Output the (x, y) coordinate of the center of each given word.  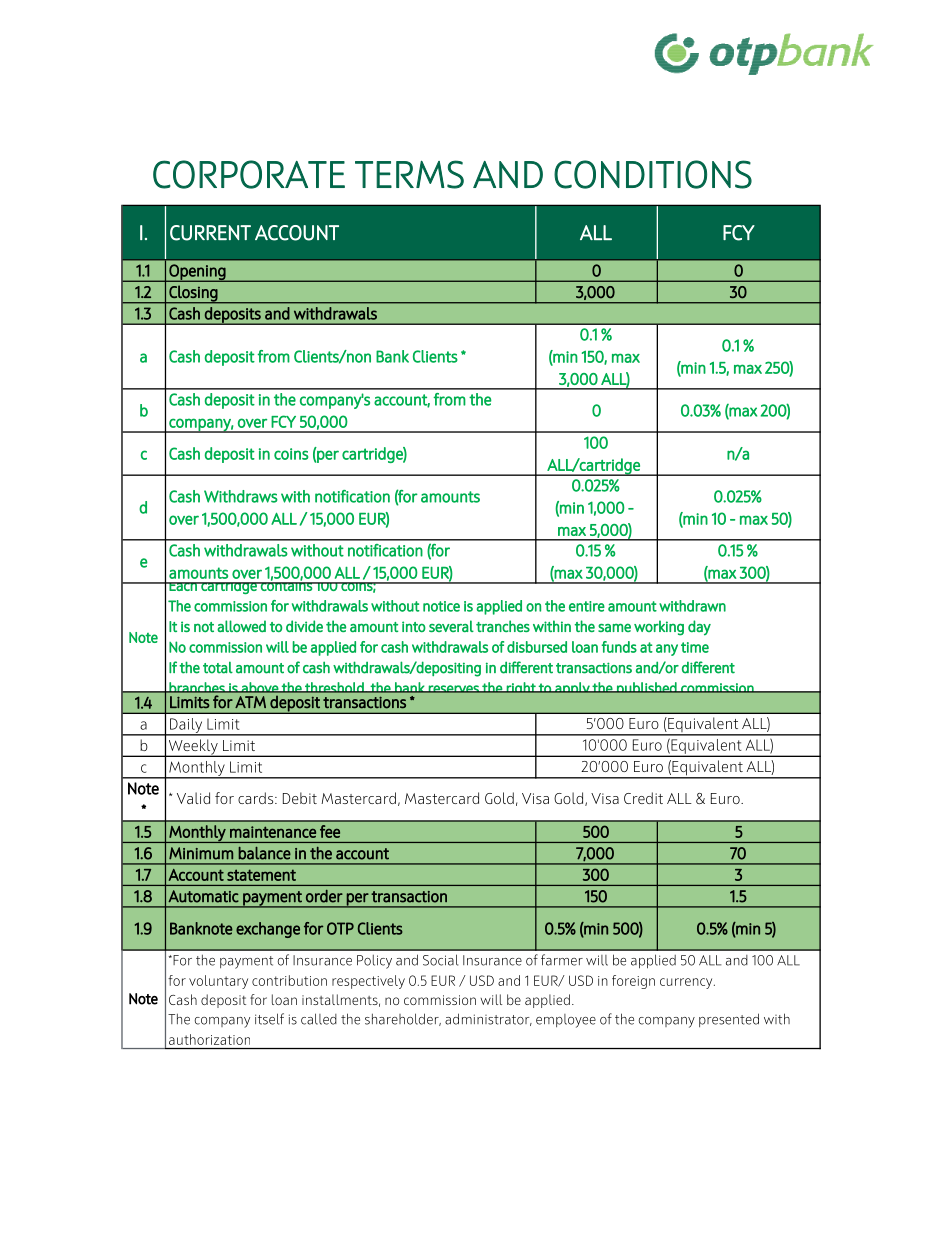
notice (441, 606)
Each (183, 584)
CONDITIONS (653, 174)
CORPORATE (249, 174)
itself (269, 1019)
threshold (334, 687)
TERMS (409, 174)
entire (587, 606)
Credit (643, 798)
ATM (250, 702)
